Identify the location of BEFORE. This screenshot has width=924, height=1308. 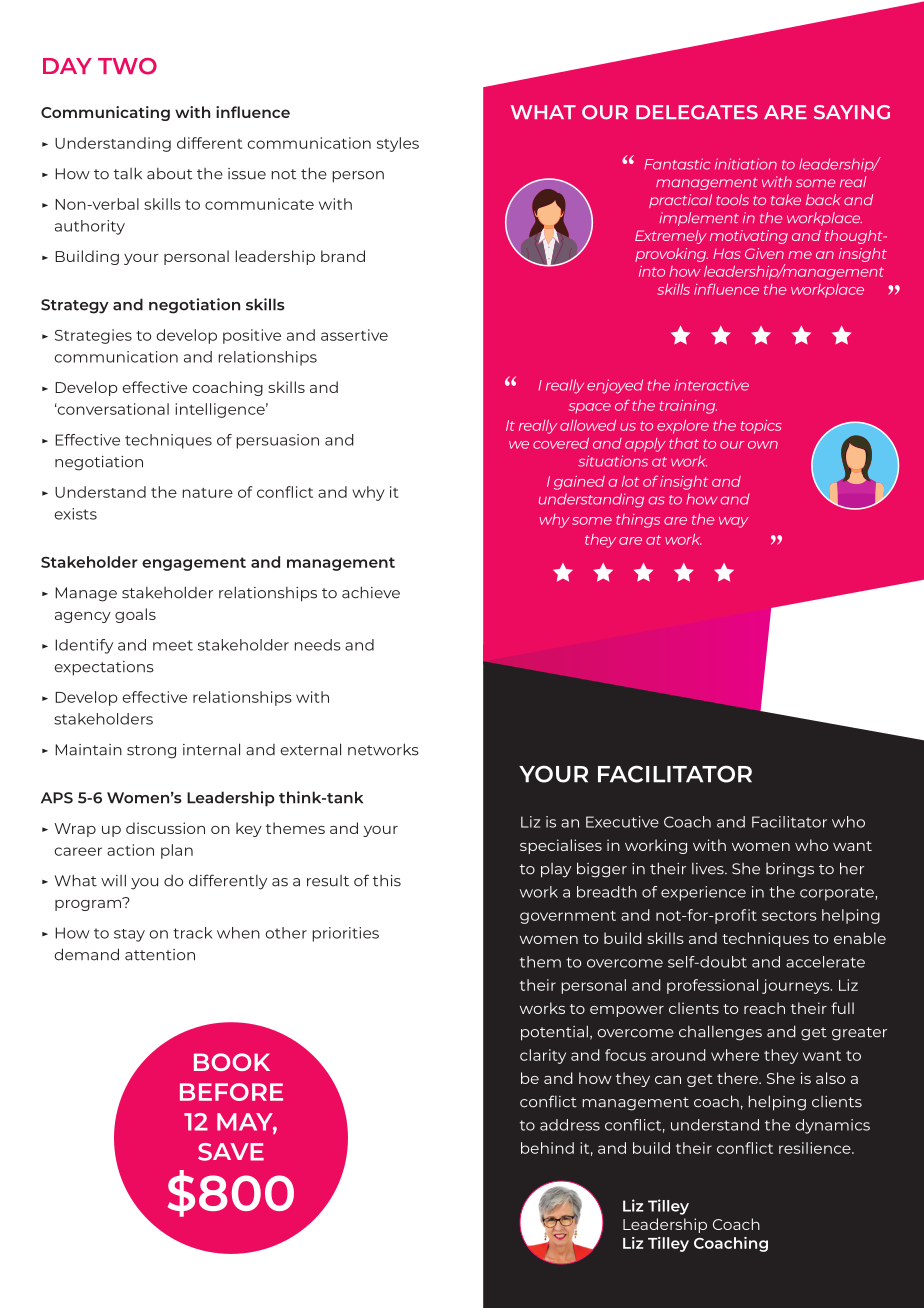
(231, 1092).
